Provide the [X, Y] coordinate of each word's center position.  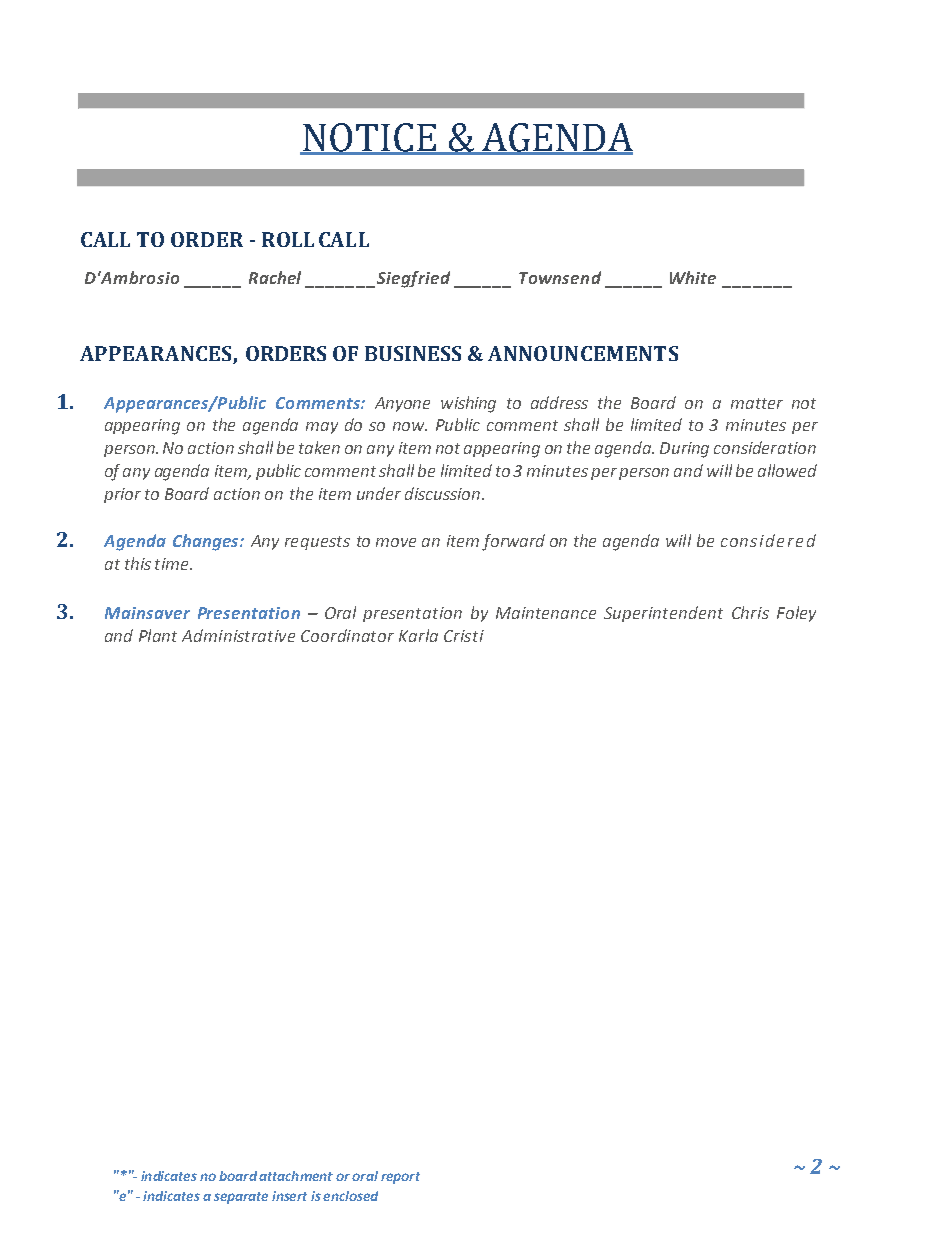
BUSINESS [413, 353]
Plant [158, 635]
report [400, 1178]
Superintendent [663, 614]
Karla [418, 635]
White [693, 277]
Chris [750, 612]
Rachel [275, 277]
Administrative [238, 635]
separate [241, 1198]
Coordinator [347, 635]
